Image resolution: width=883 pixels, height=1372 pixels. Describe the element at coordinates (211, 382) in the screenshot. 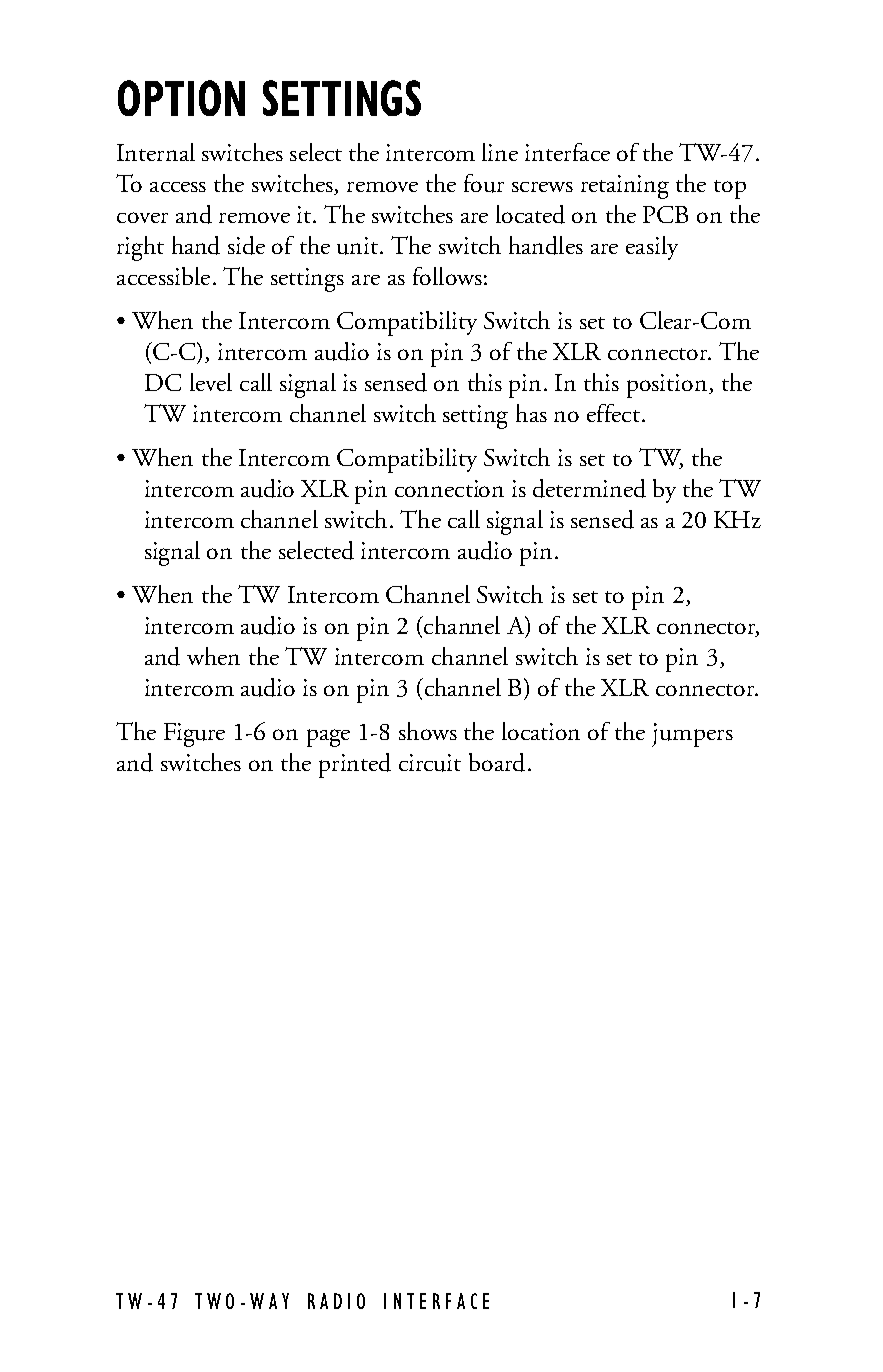

I see `level` at that location.
